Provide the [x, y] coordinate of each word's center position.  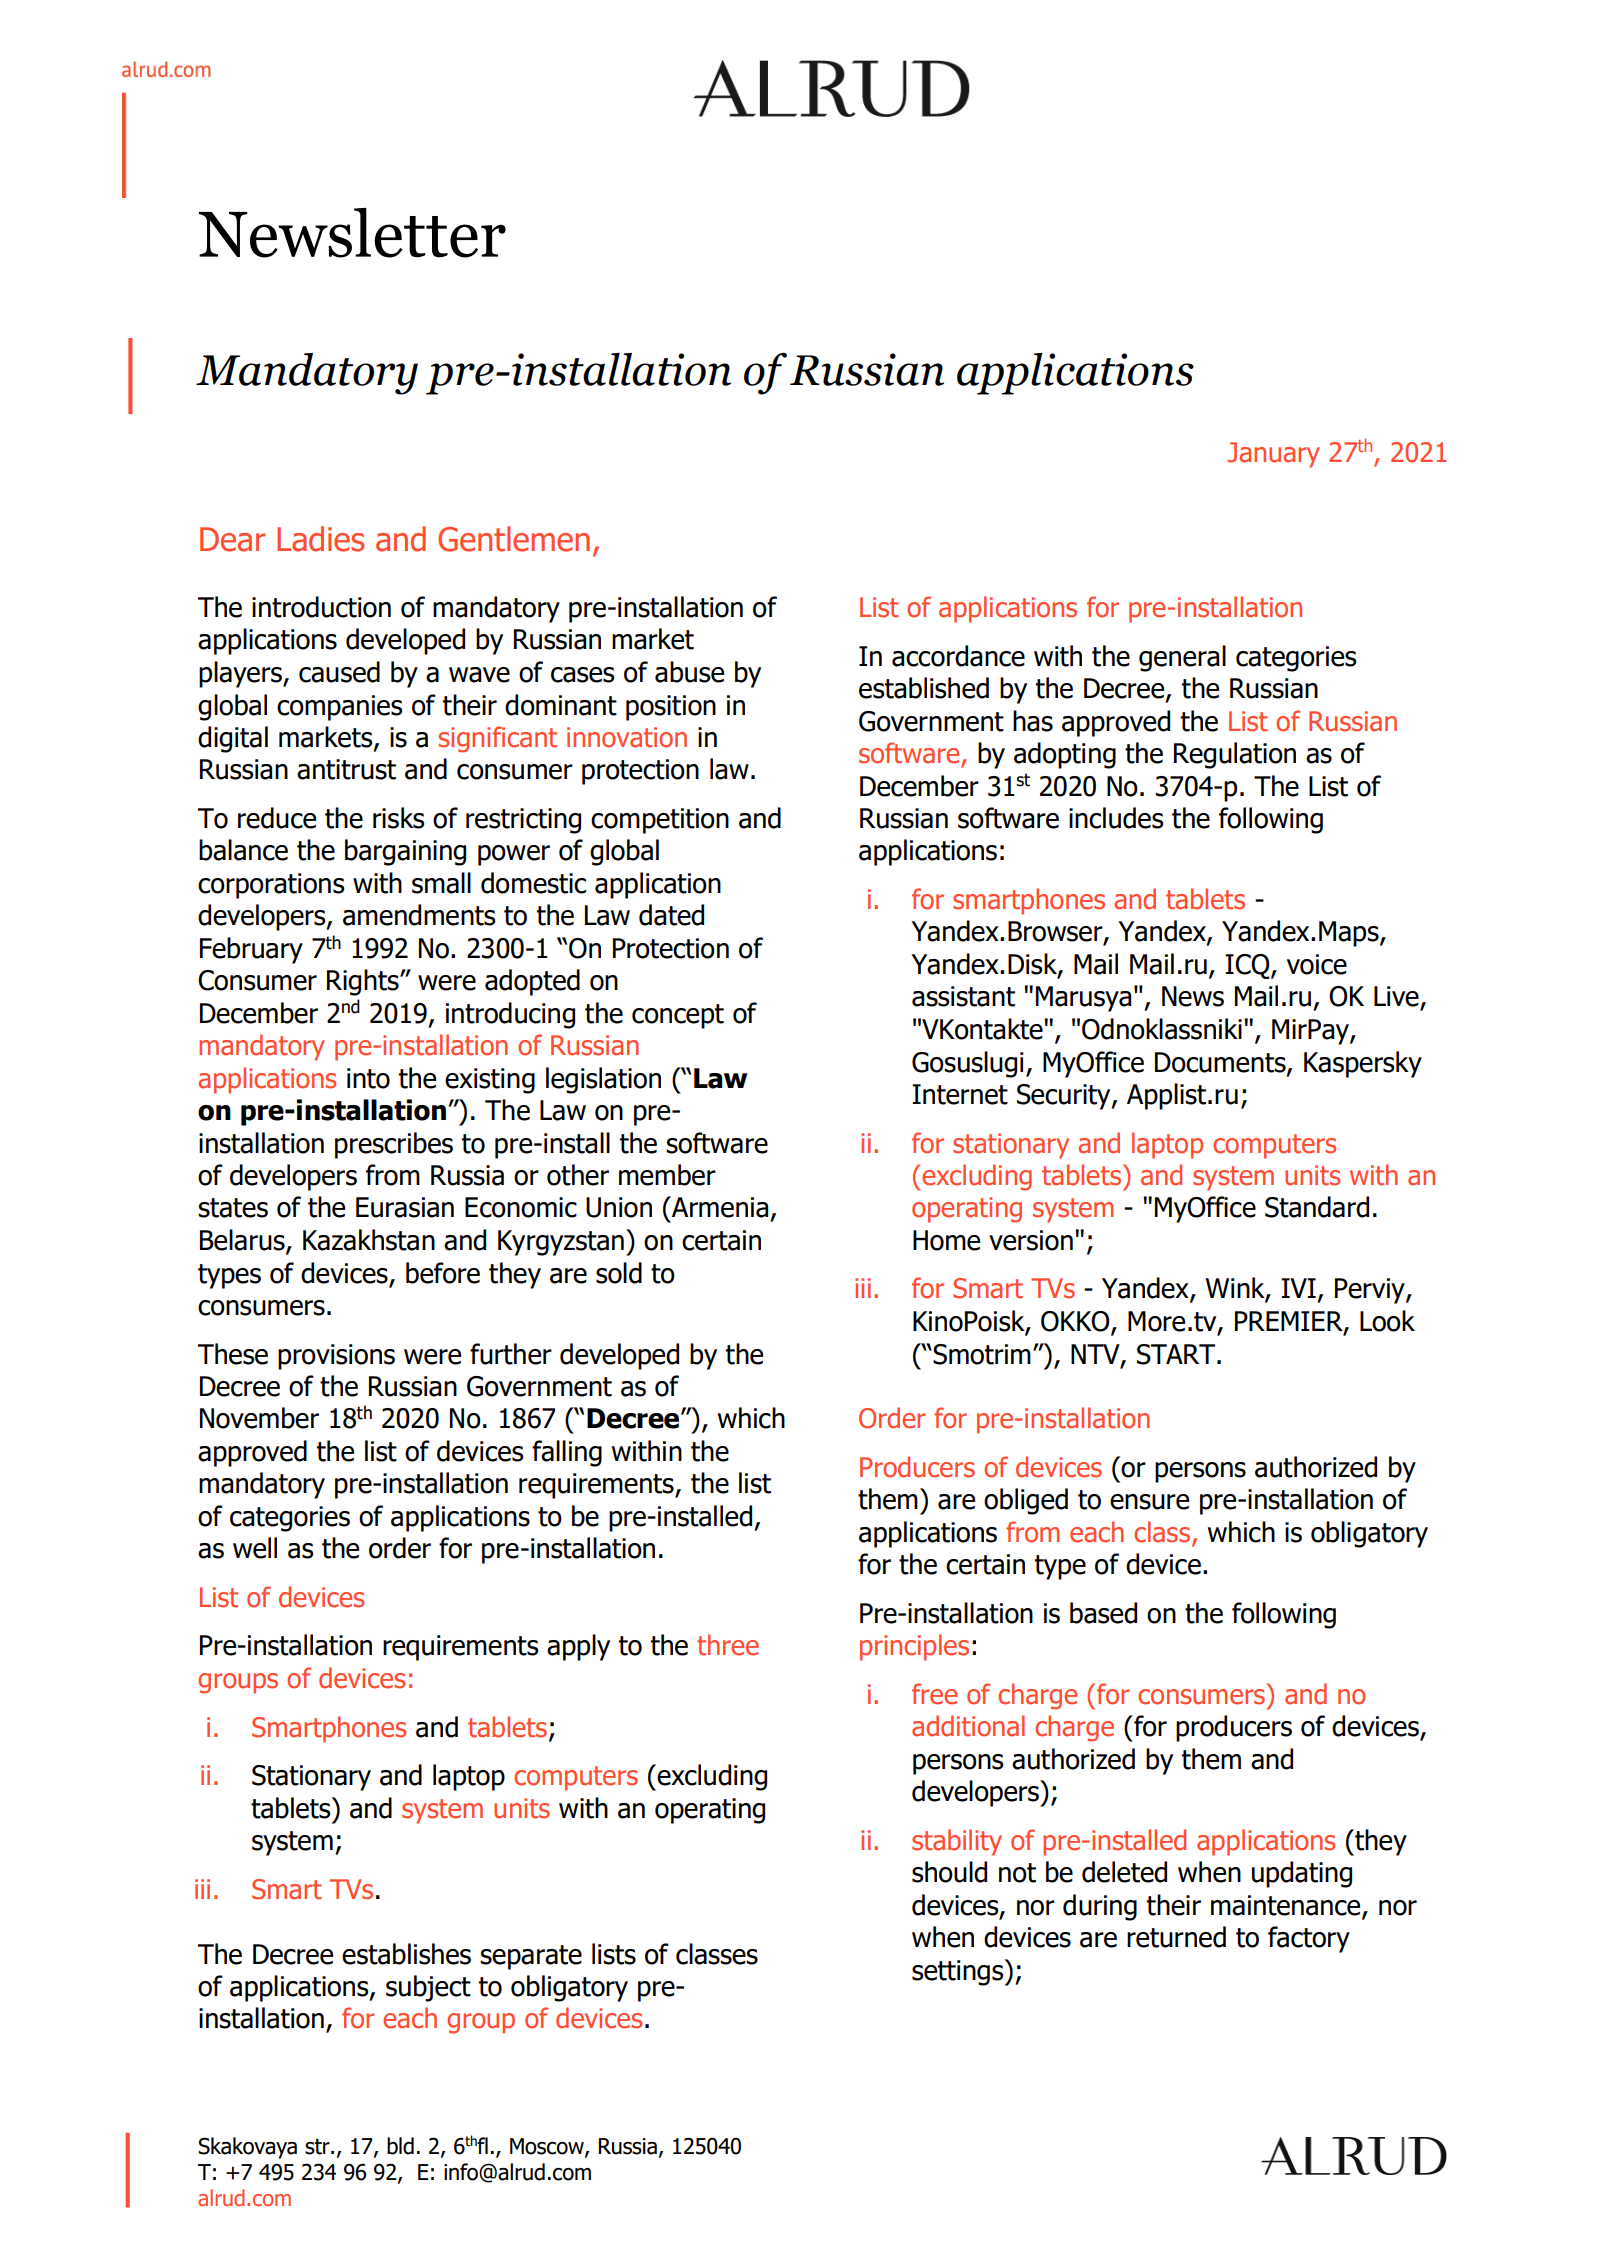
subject [428, 1988]
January [1273, 455]
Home [946, 1240]
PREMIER [1290, 1322]
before [443, 1273]
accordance [958, 656]
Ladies [320, 539]
